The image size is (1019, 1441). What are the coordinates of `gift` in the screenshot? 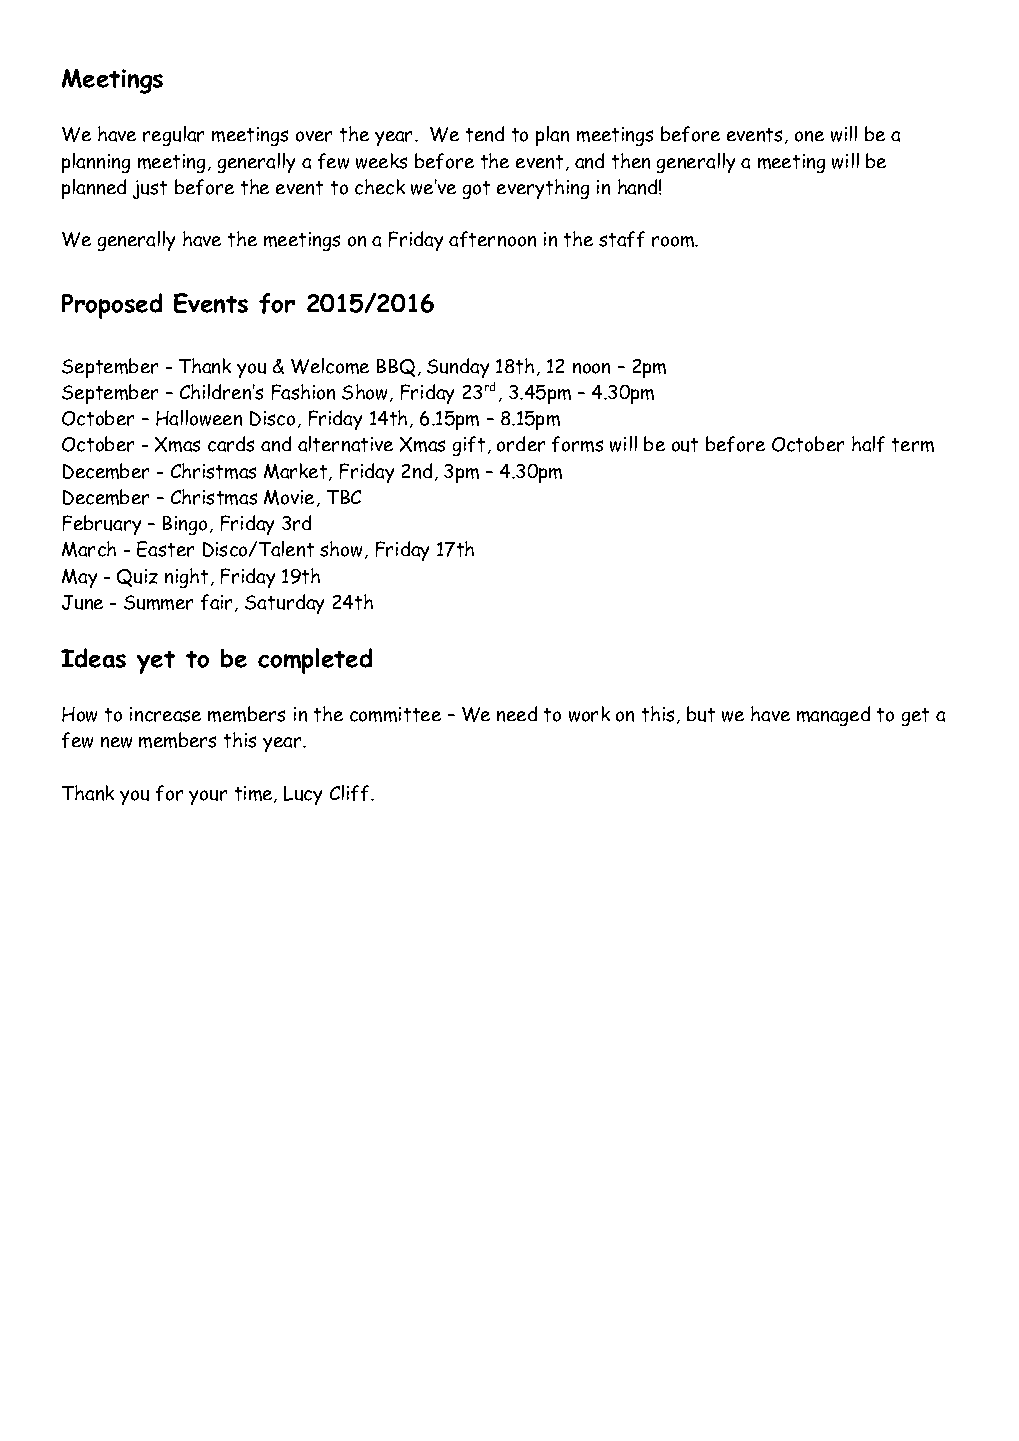 It's located at (469, 446).
